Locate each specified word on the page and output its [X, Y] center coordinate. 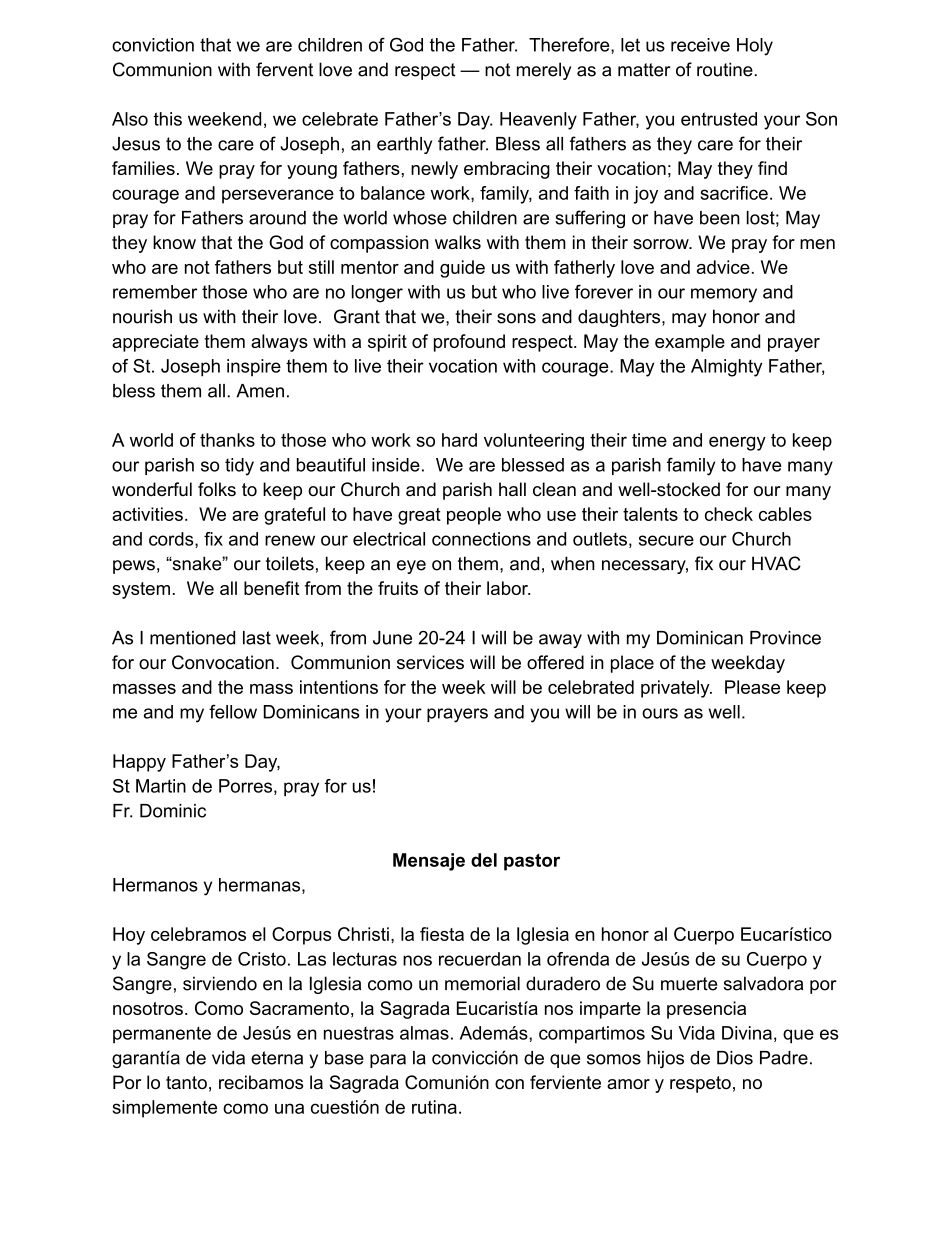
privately [676, 689]
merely [544, 71]
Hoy [129, 936]
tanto [186, 1083]
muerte [689, 984]
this [168, 119]
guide [462, 269]
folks [217, 489]
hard [459, 440]
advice [723, 267]
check [729, 514]
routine [725, 69]
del [484, 860]
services [430, 662]
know [174, 242]
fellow [233, 711]
